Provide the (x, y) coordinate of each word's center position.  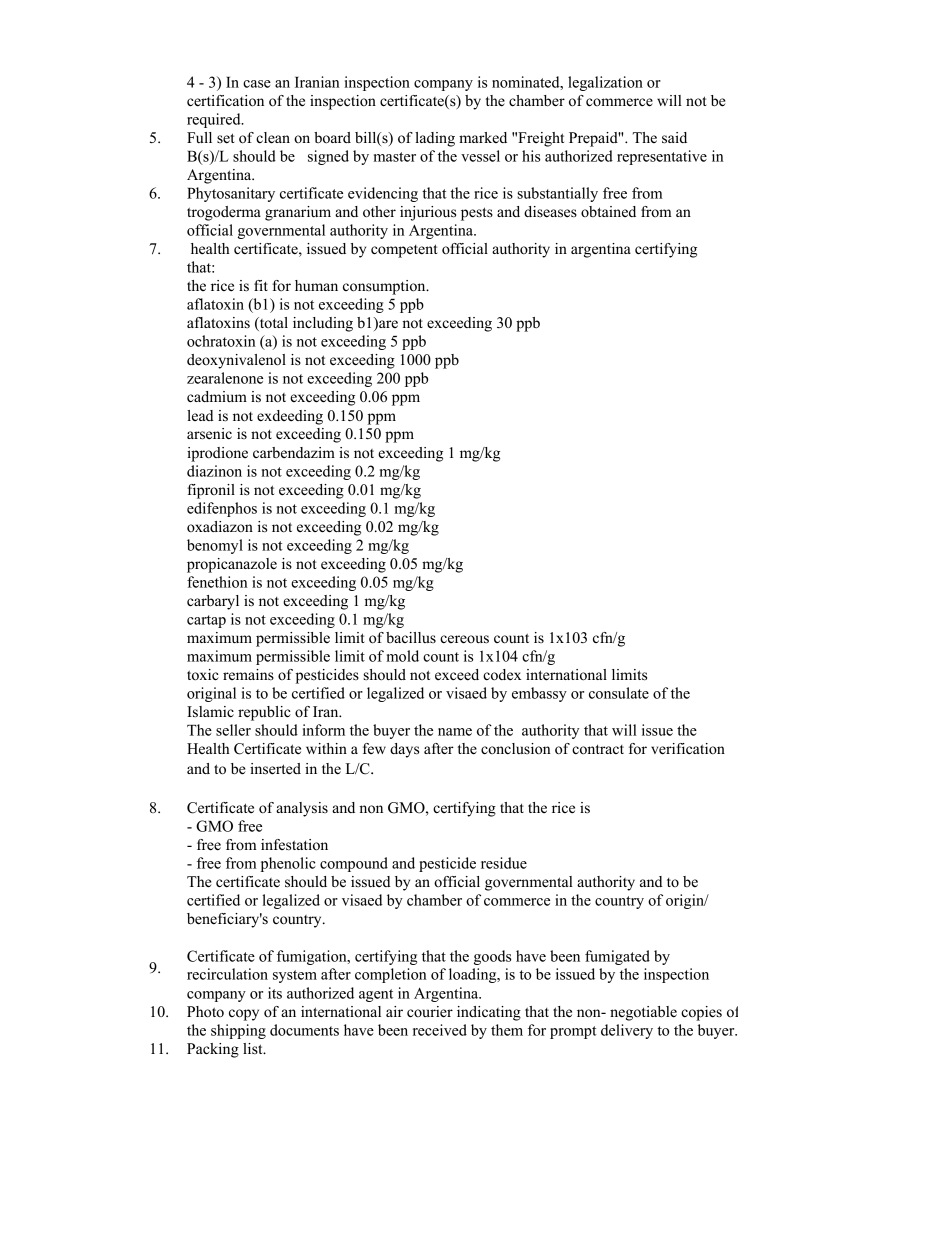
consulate (619, 693)
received (440, 1030)
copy (244, 1015)
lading (435, 139)
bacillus (411, 637)
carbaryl (213, 602)
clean (273, 138)
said (674, 138)
